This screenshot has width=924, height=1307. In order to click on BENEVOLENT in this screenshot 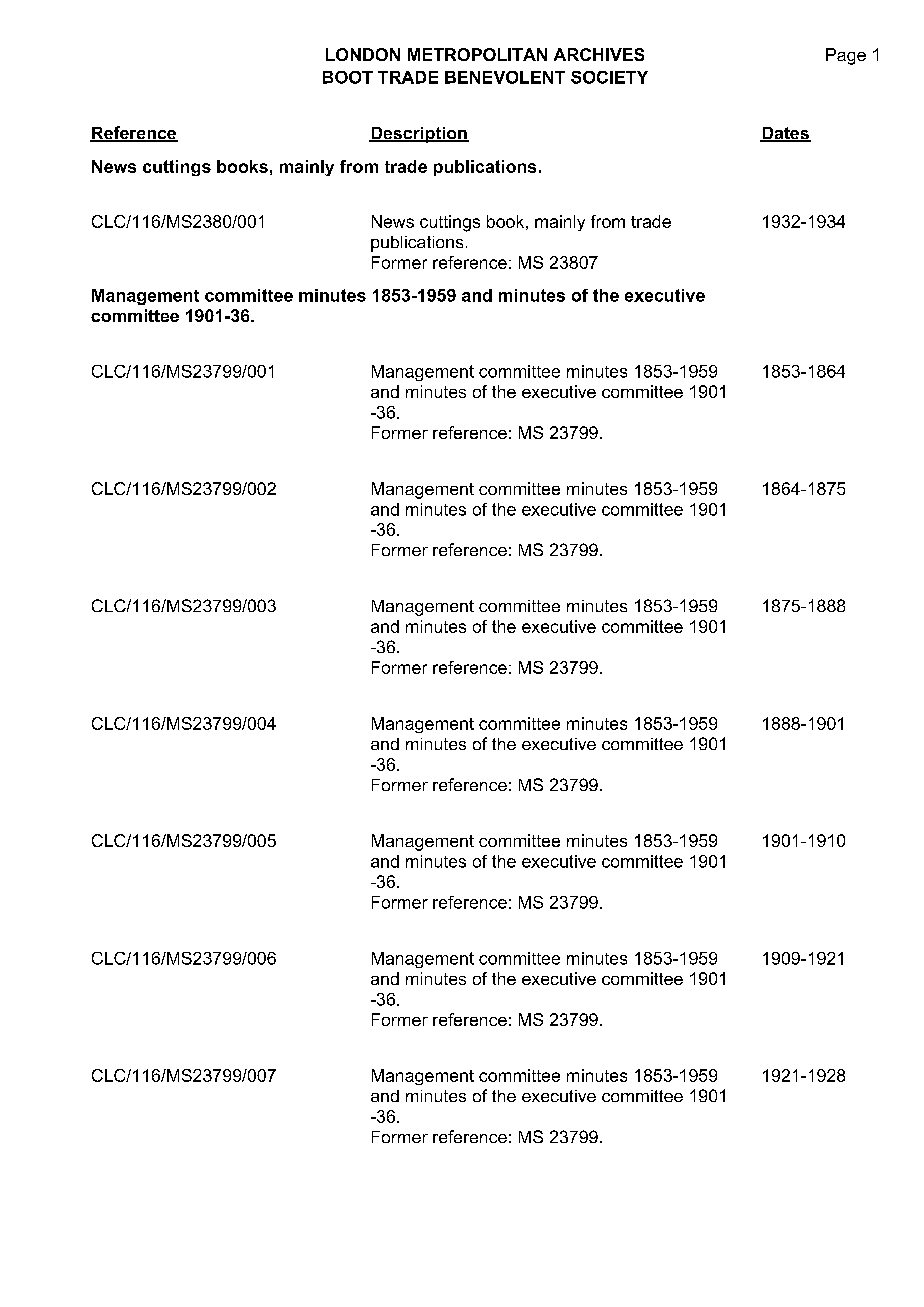, I will do `click(505, 77)`.
